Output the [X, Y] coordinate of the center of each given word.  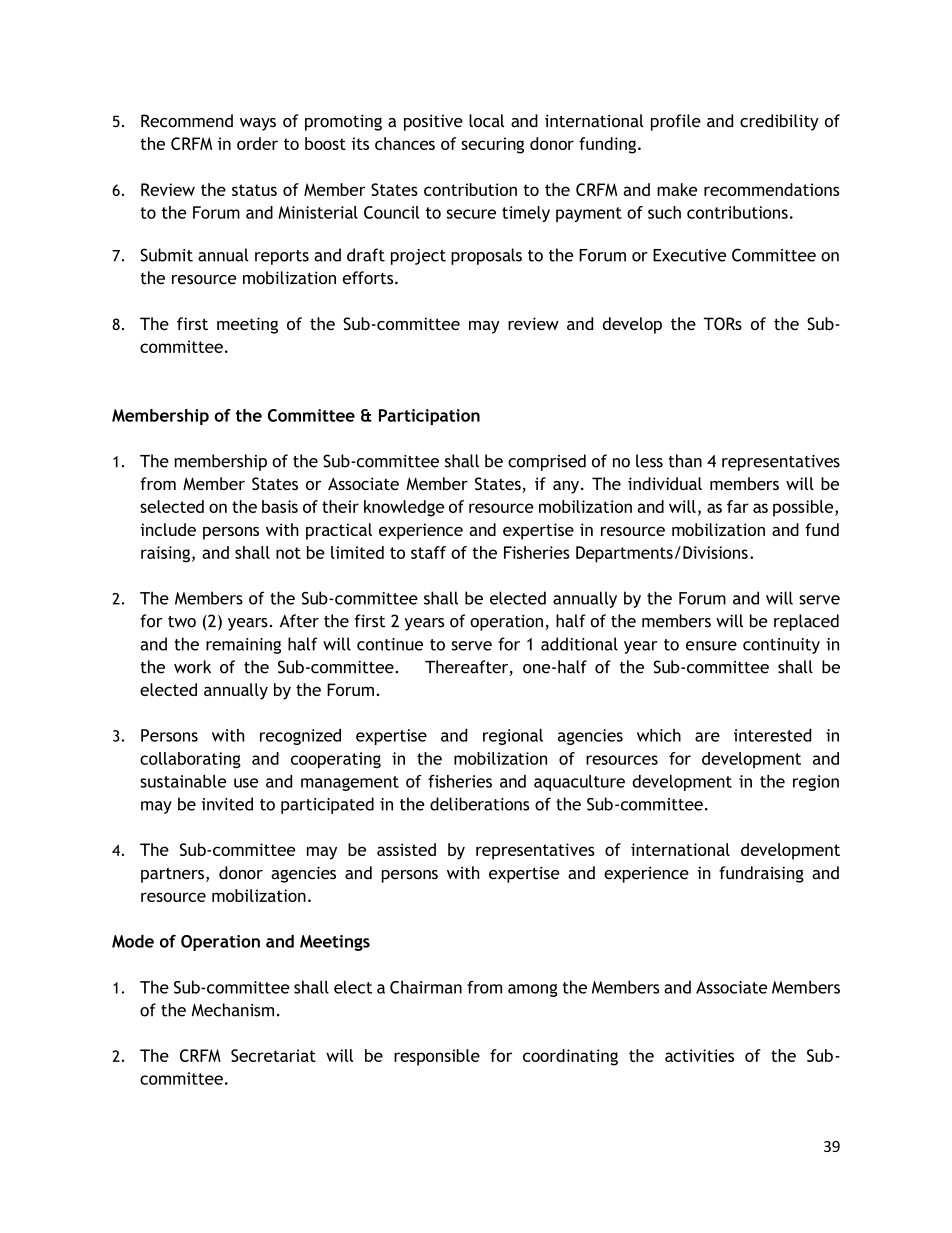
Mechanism [233, 1010]
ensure [711, 646]
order [257, 143]
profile [676, 122]
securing [492, 145]
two [182, 622]
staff [428, 552]
